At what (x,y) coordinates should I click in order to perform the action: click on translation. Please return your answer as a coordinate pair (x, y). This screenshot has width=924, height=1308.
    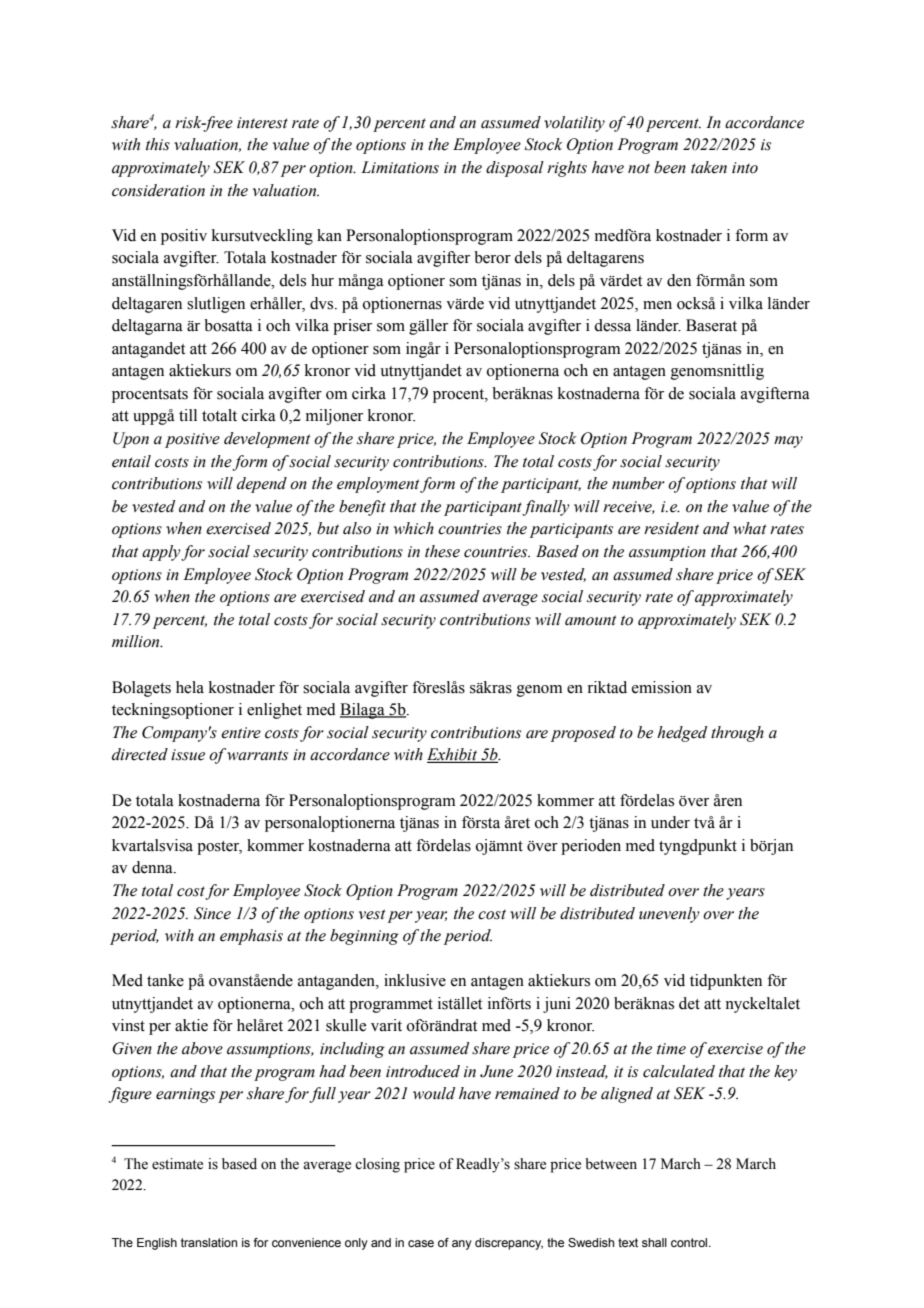
    Looking at the image, I should click on (209, 1242).
